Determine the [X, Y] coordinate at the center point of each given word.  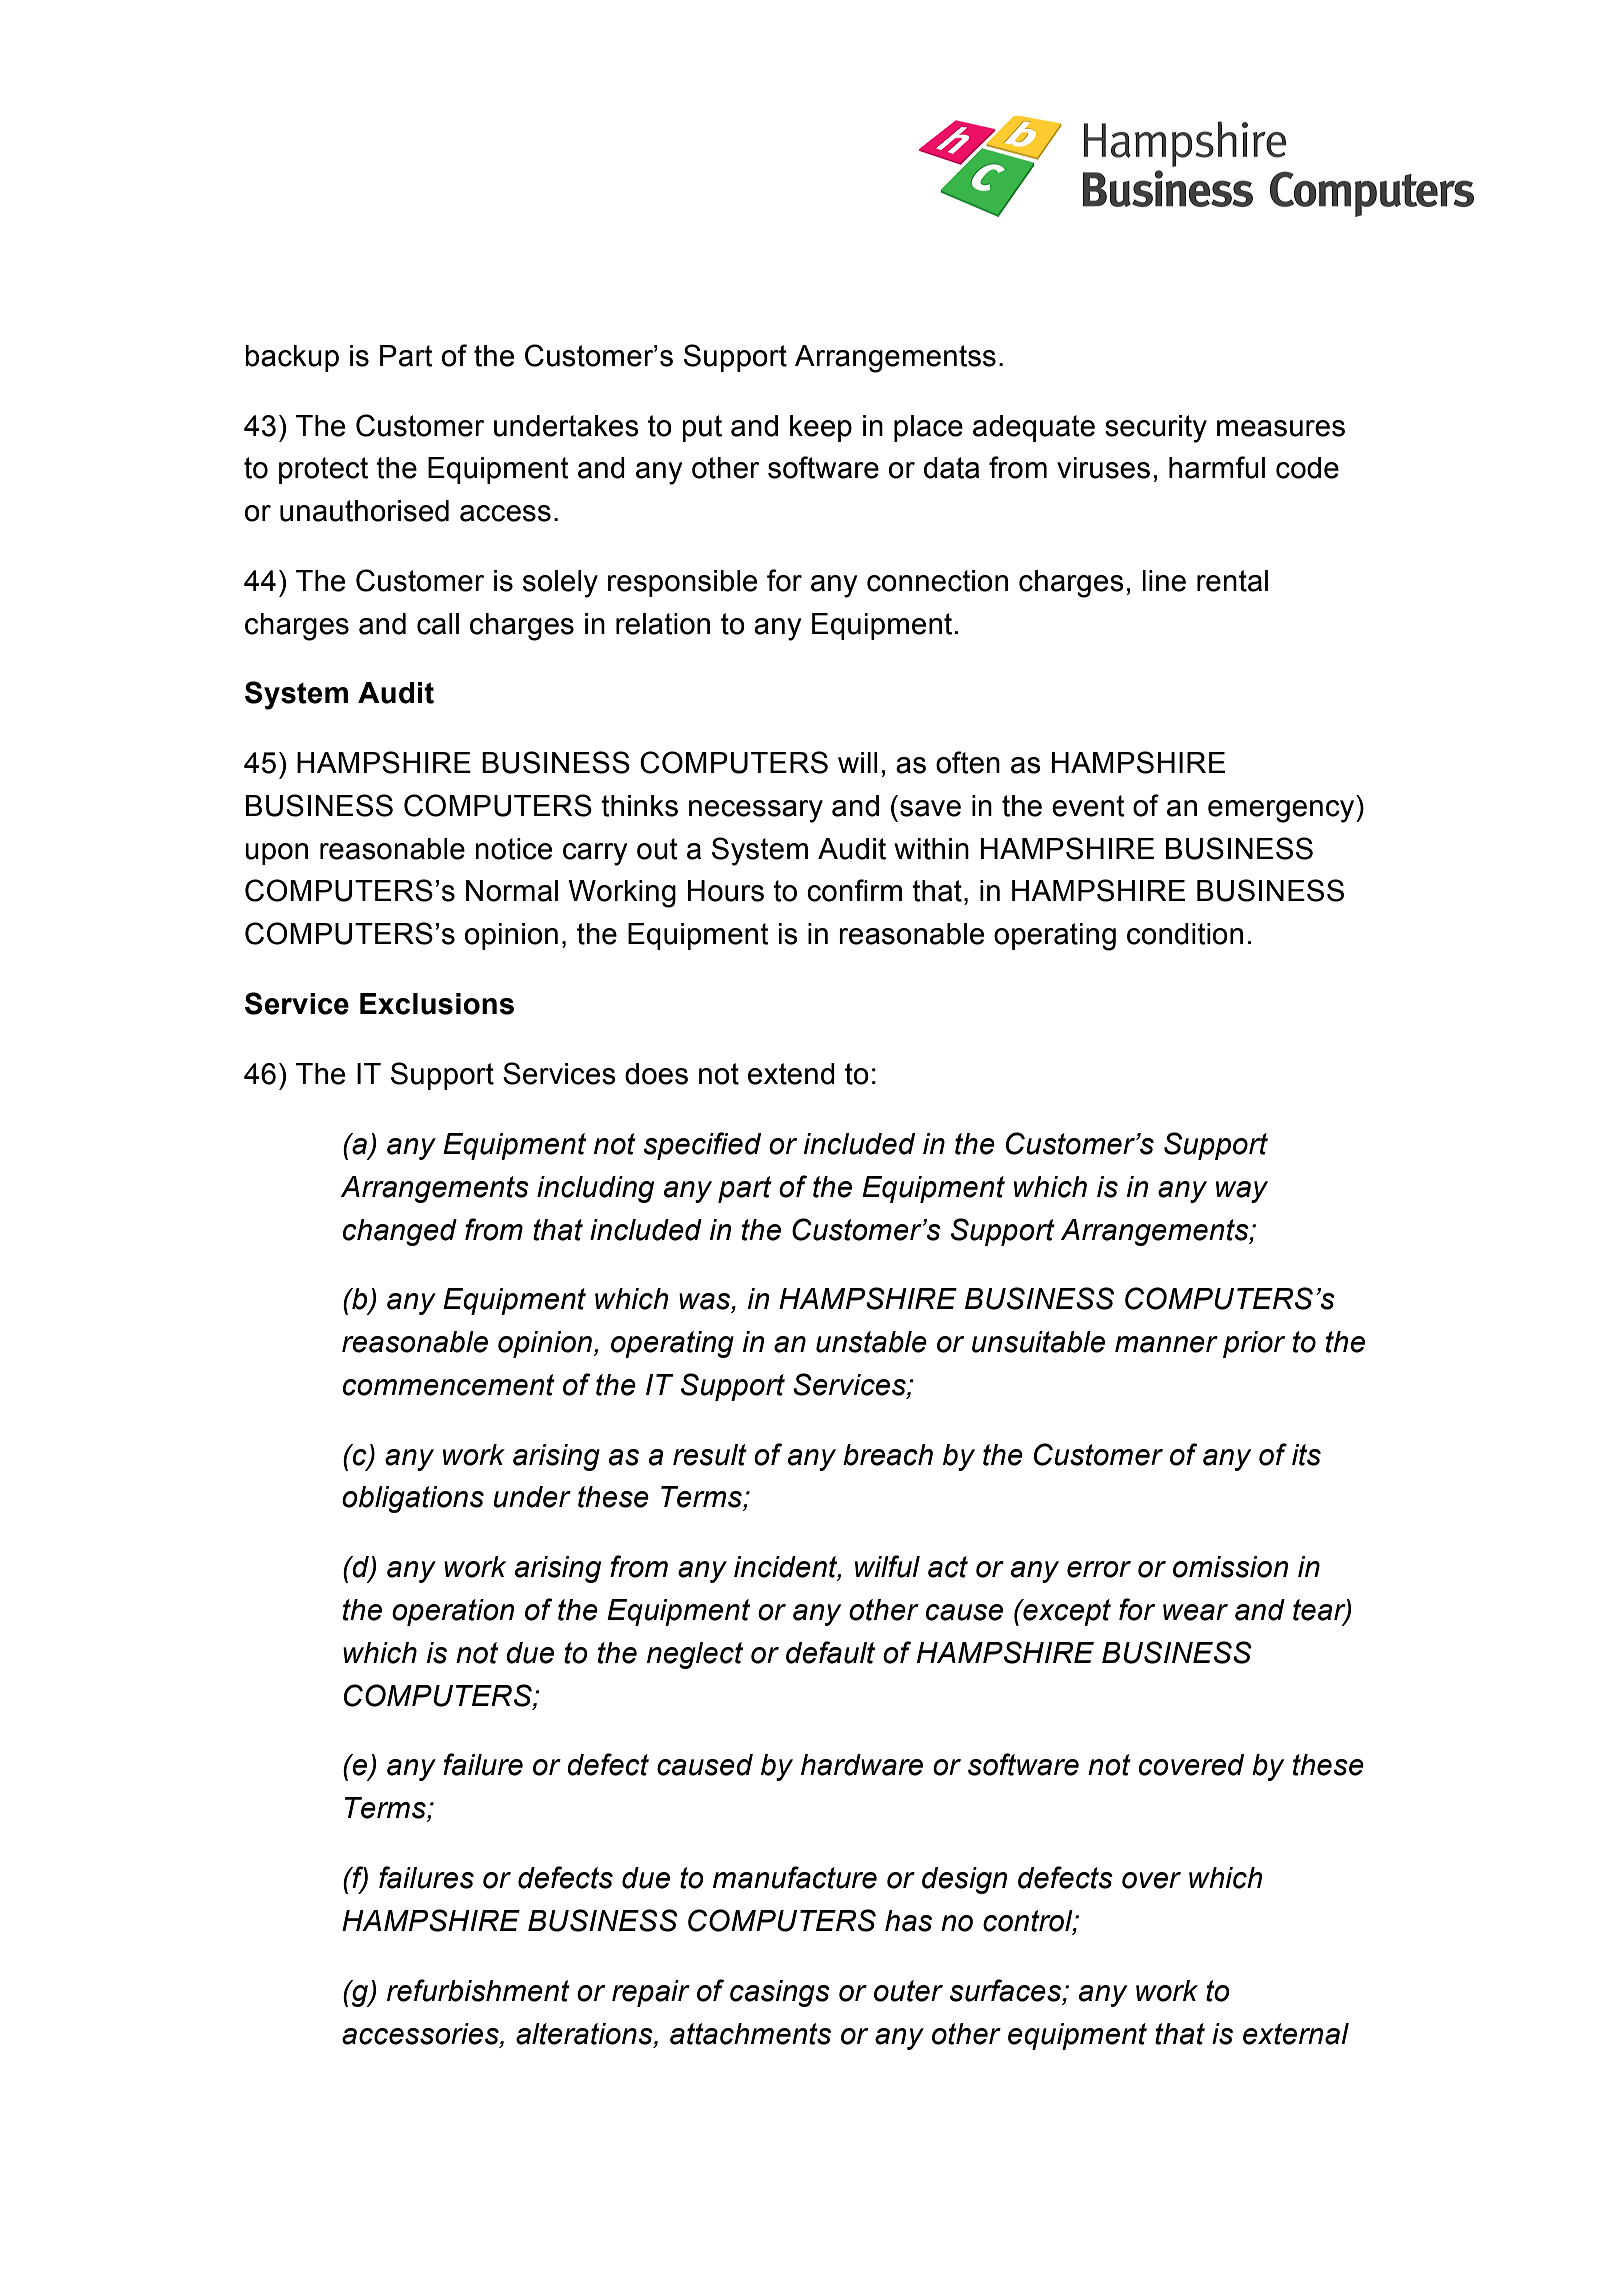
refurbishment [478, 1990]
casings [780, 1993]
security [1156, 429]
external [1296, 2034]
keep [821, 428]
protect [323, 470]
